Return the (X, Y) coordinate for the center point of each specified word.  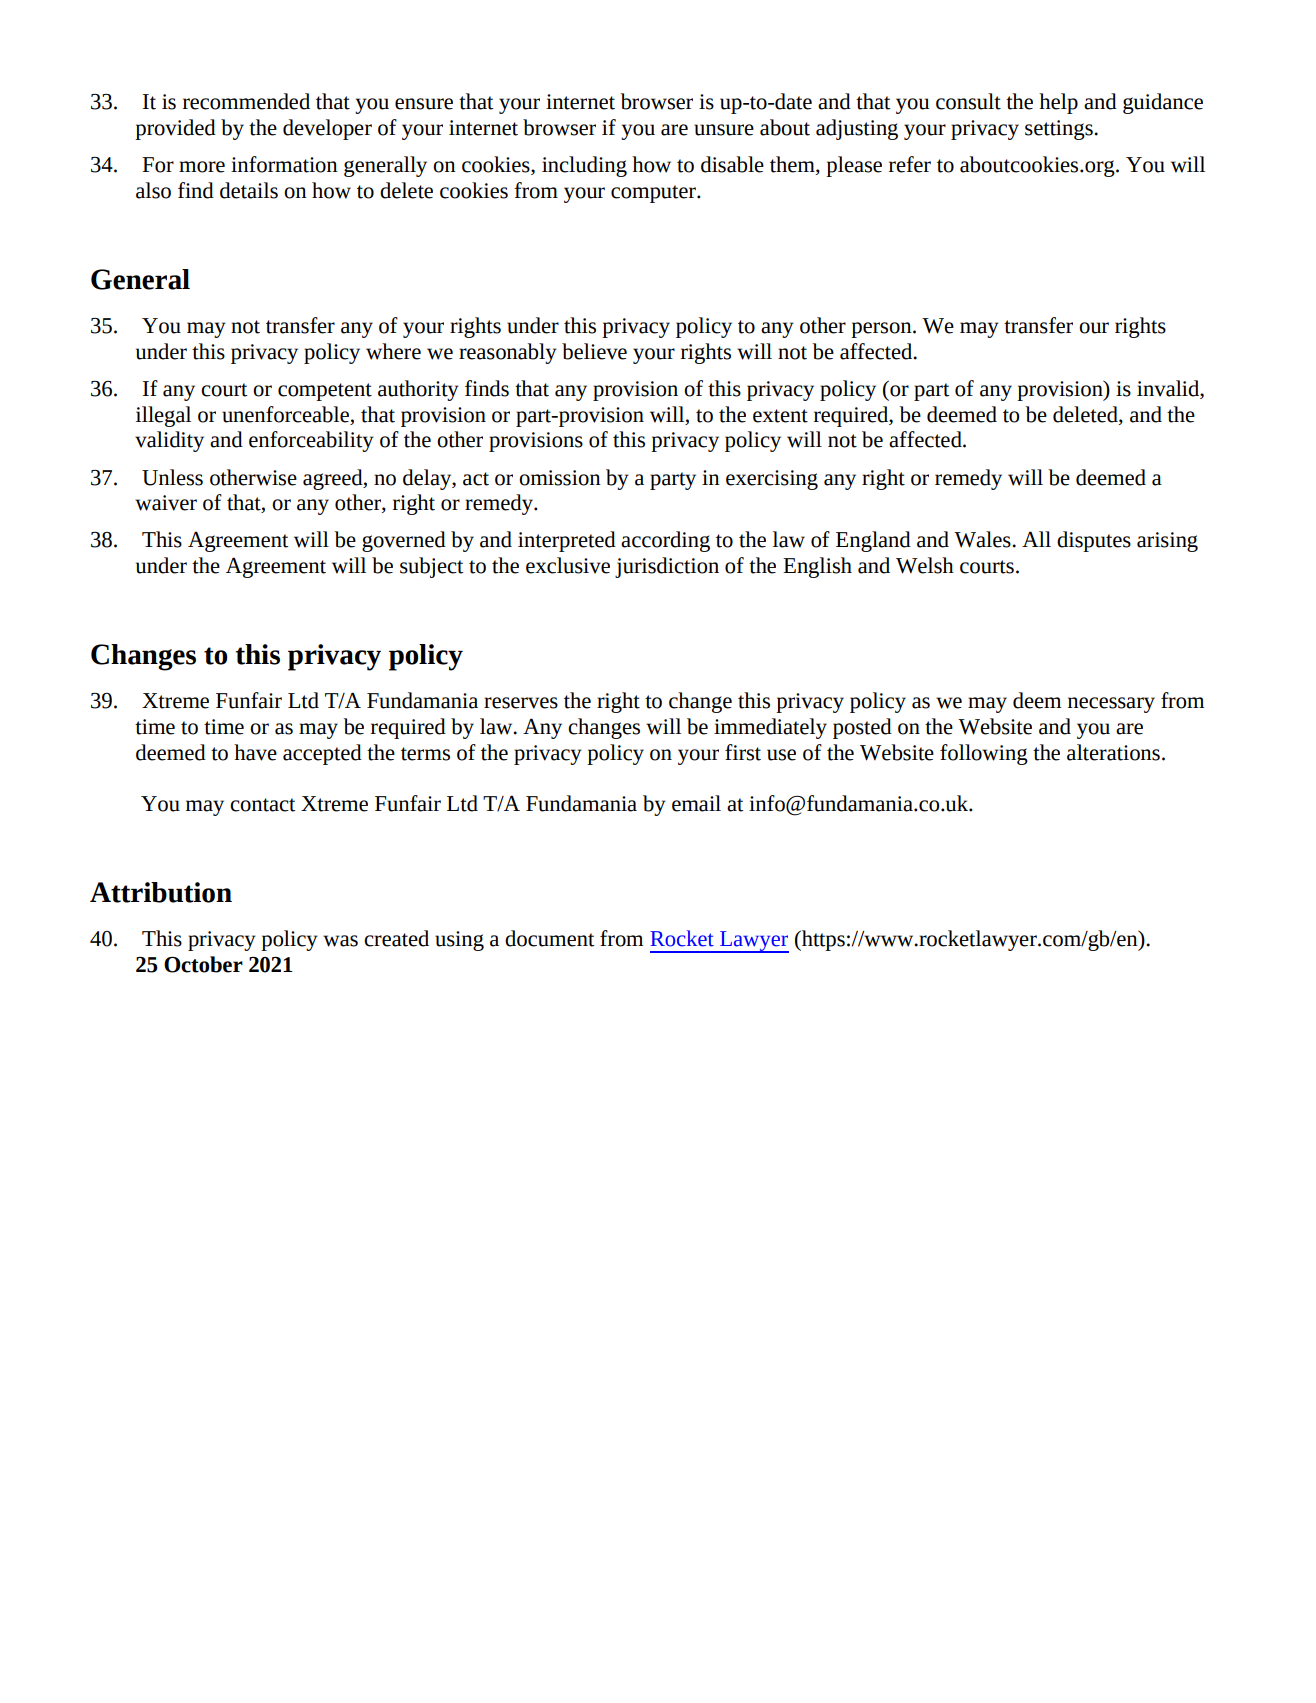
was (340, 941)
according (665, 541)
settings (1060, 130)
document (550, 938)
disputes (1094, 541)
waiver (166, 503)
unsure (724, 130)
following (984, 754)
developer (327, 129)
